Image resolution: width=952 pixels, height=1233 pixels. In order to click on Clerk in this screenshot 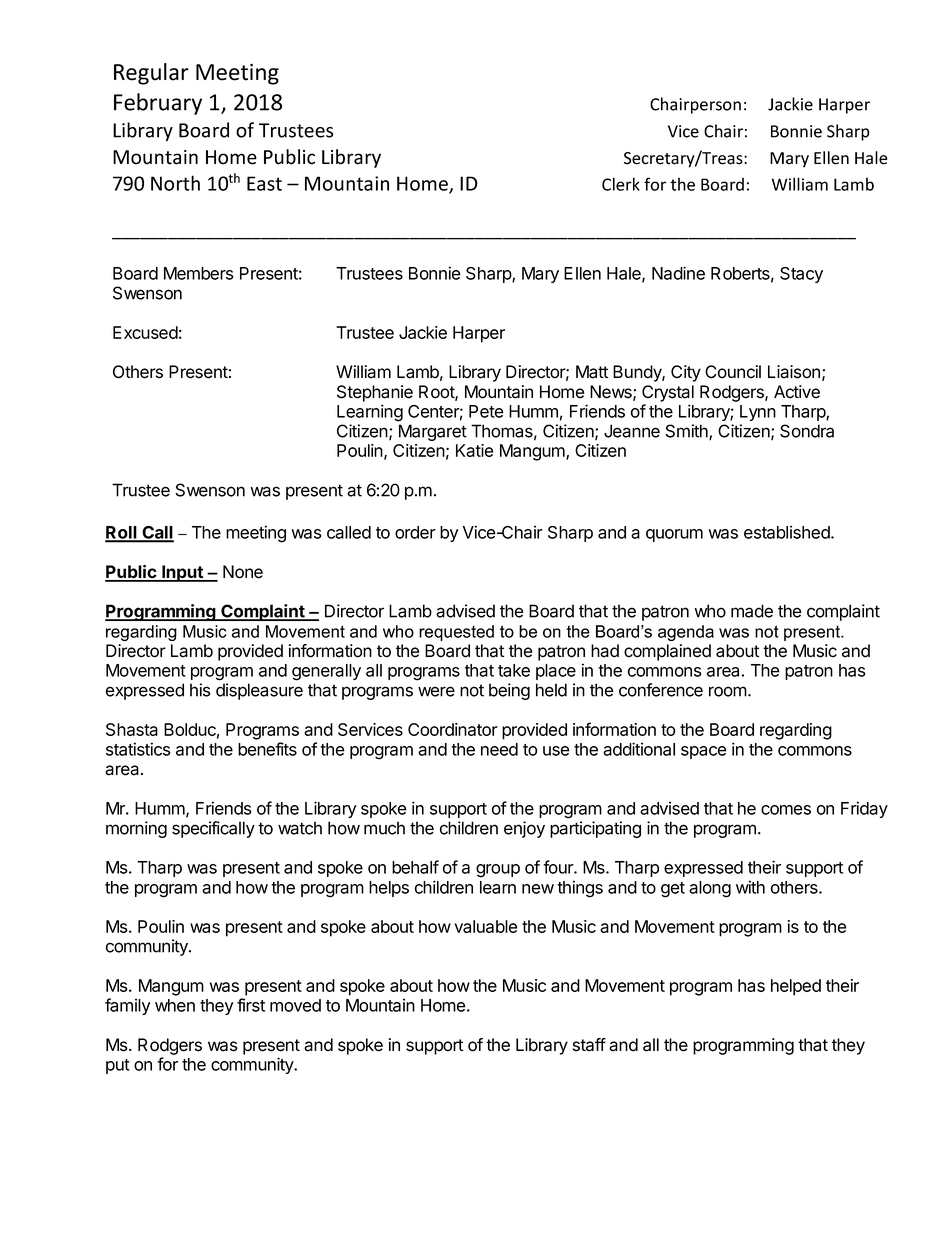, I will do `click(621, 184)`.
